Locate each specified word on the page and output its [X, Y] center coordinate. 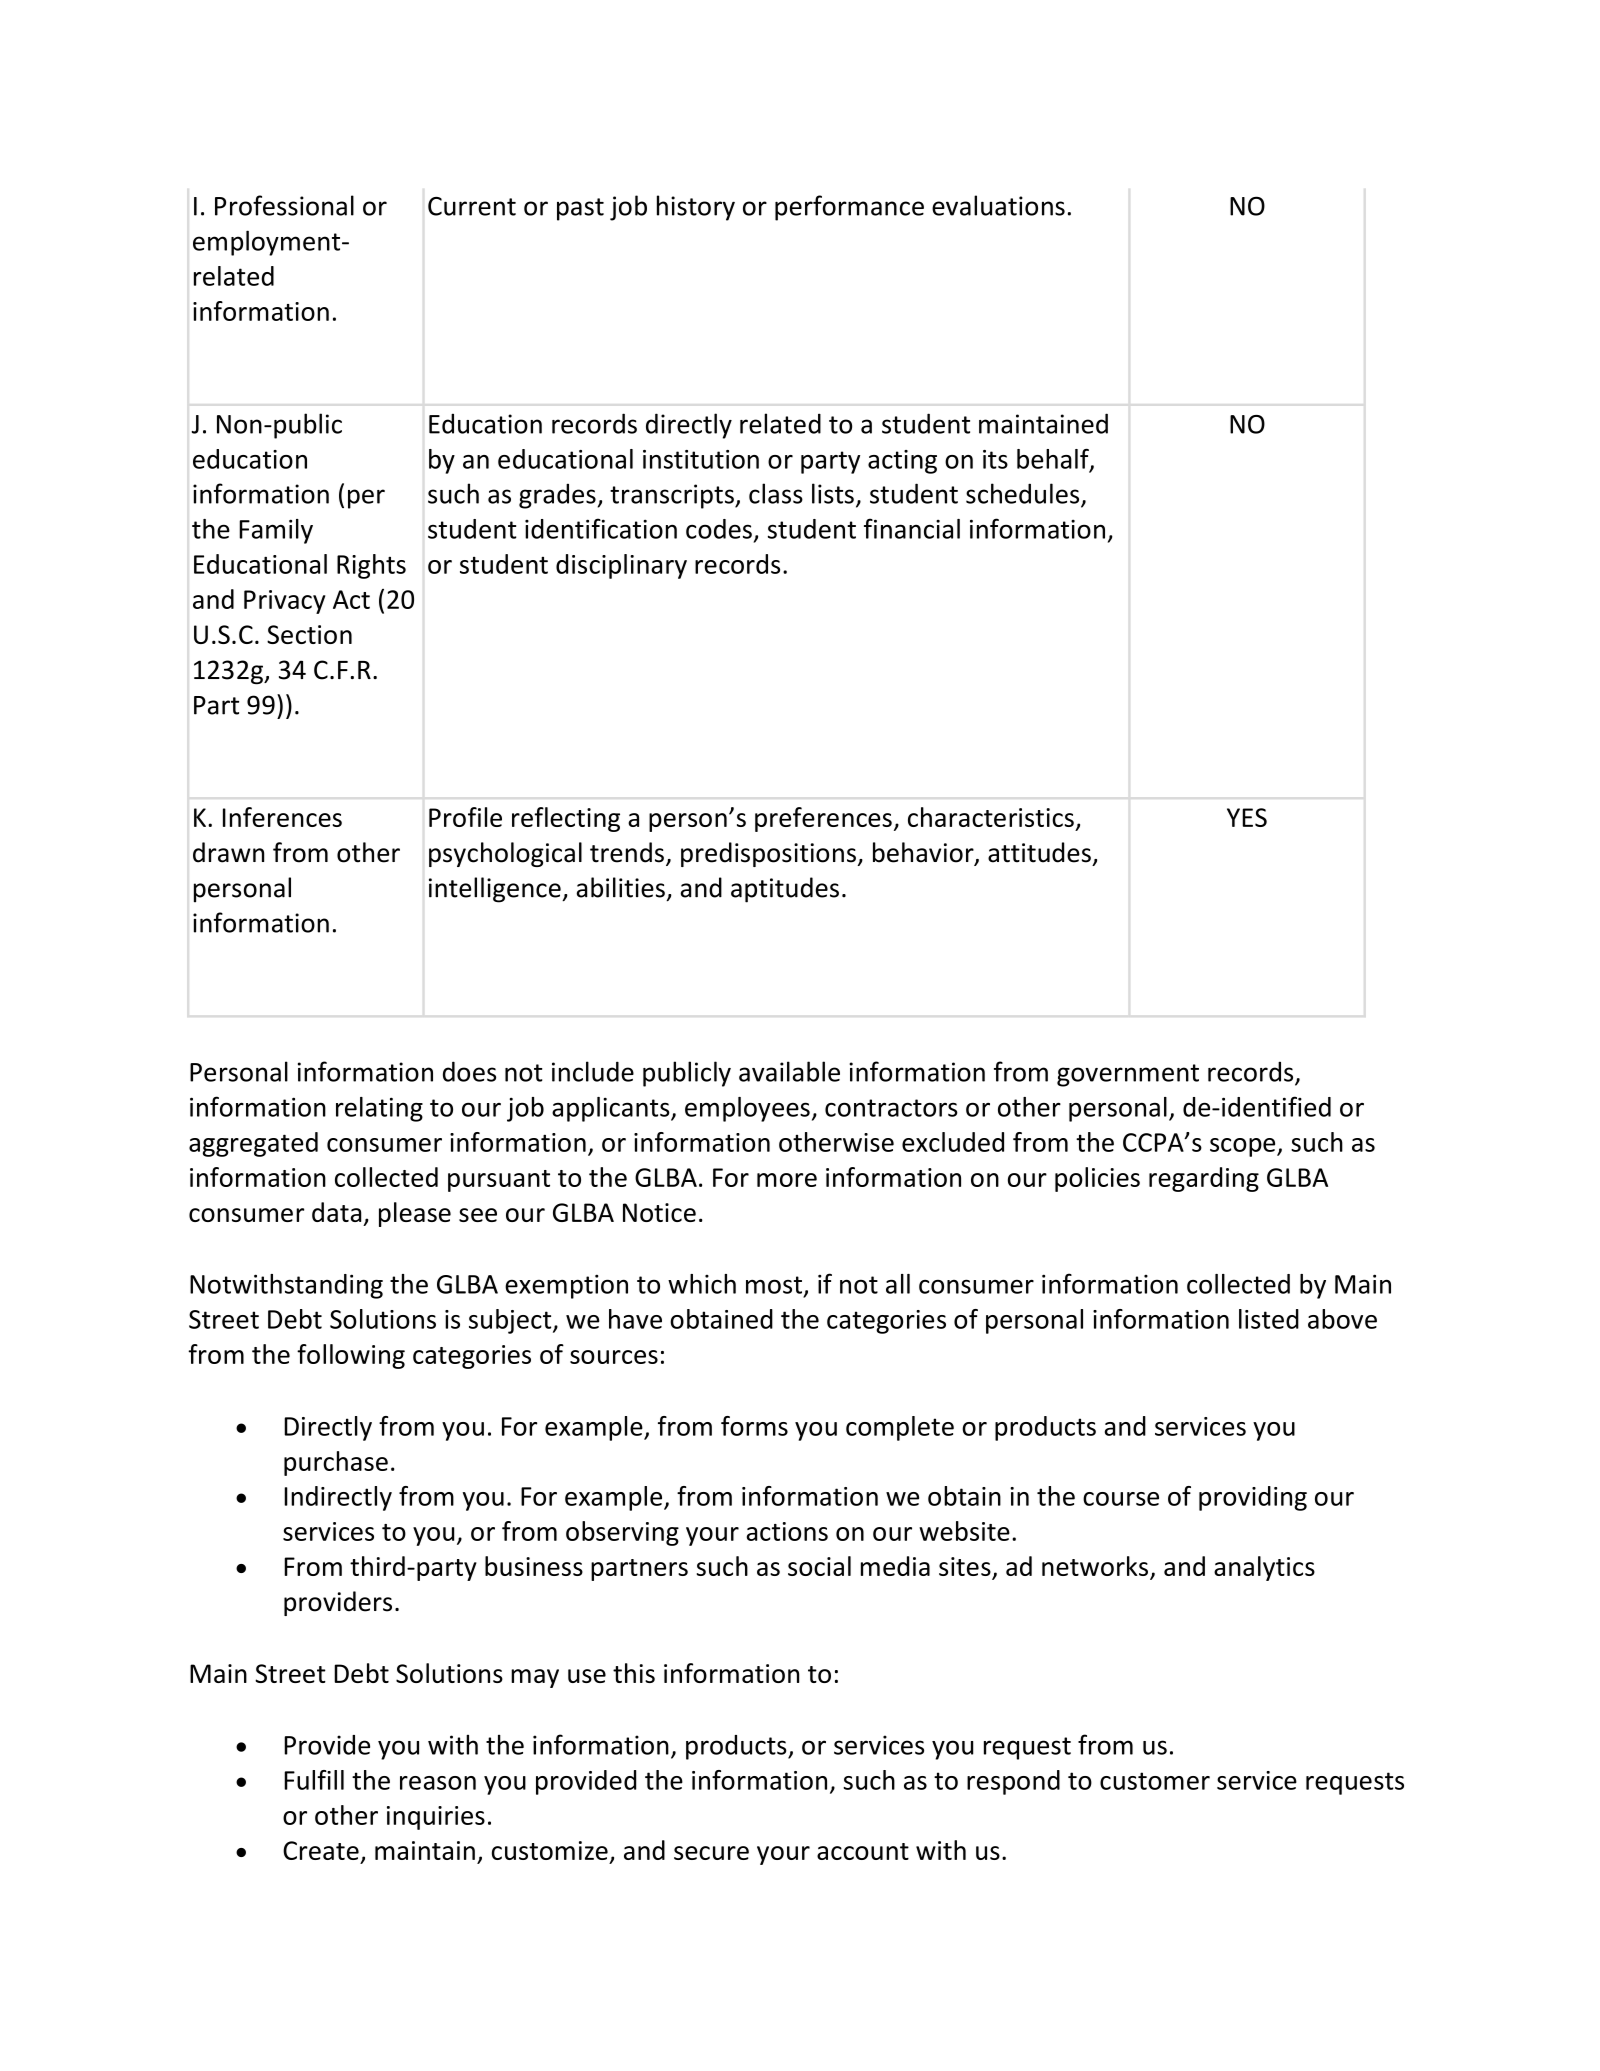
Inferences [282, 817]
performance [849, 208]
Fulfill [314, 1780]
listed [1269, 1319]
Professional [284, 205]
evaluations [998, 205]
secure [711, 1853]
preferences [823, 819]
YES [1247, 817]
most [774, 1285]
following [351, 1356]
